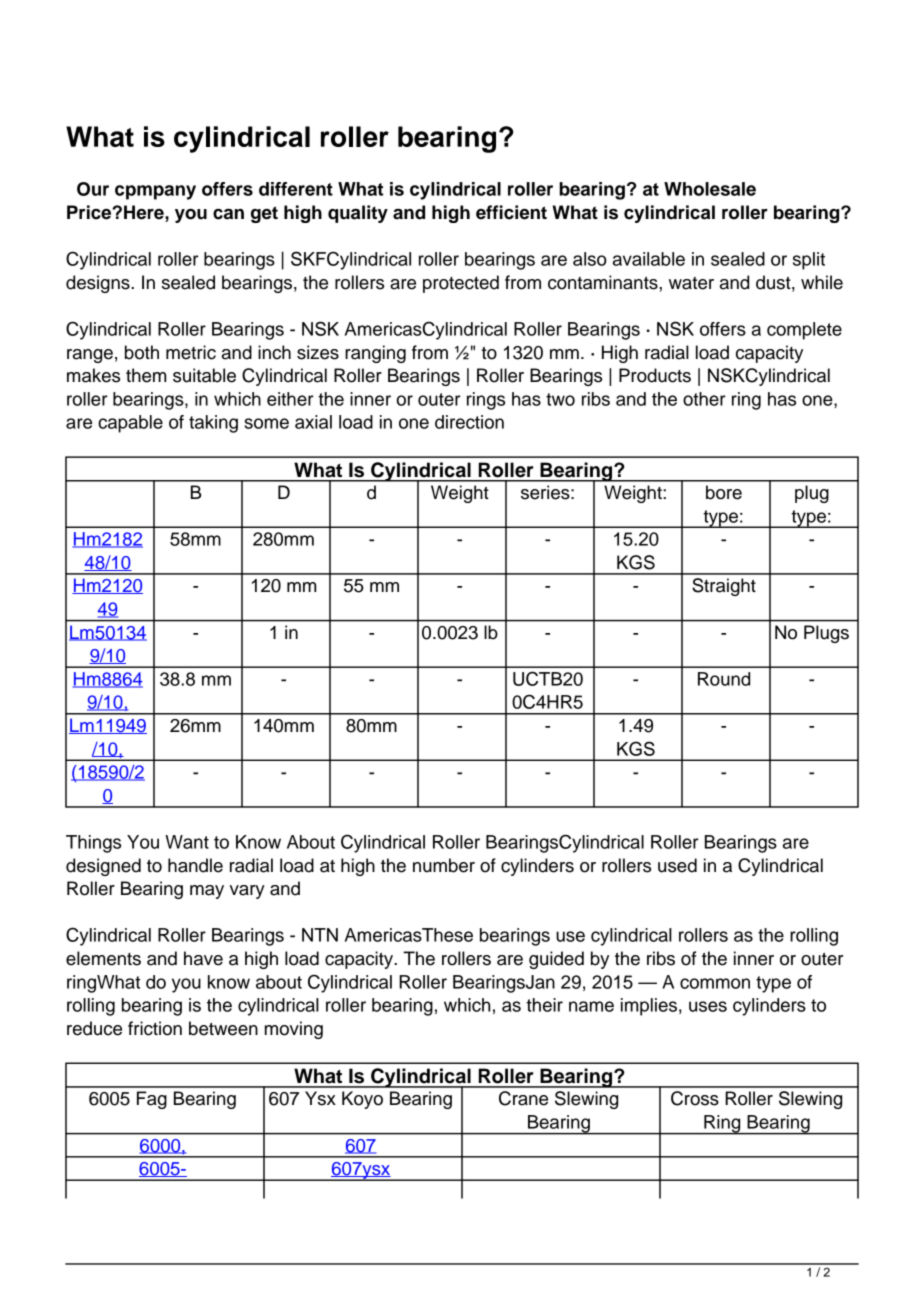 The height and width of the screenshot is (1308, 924). I want to click on bore, so click(724, 492).
